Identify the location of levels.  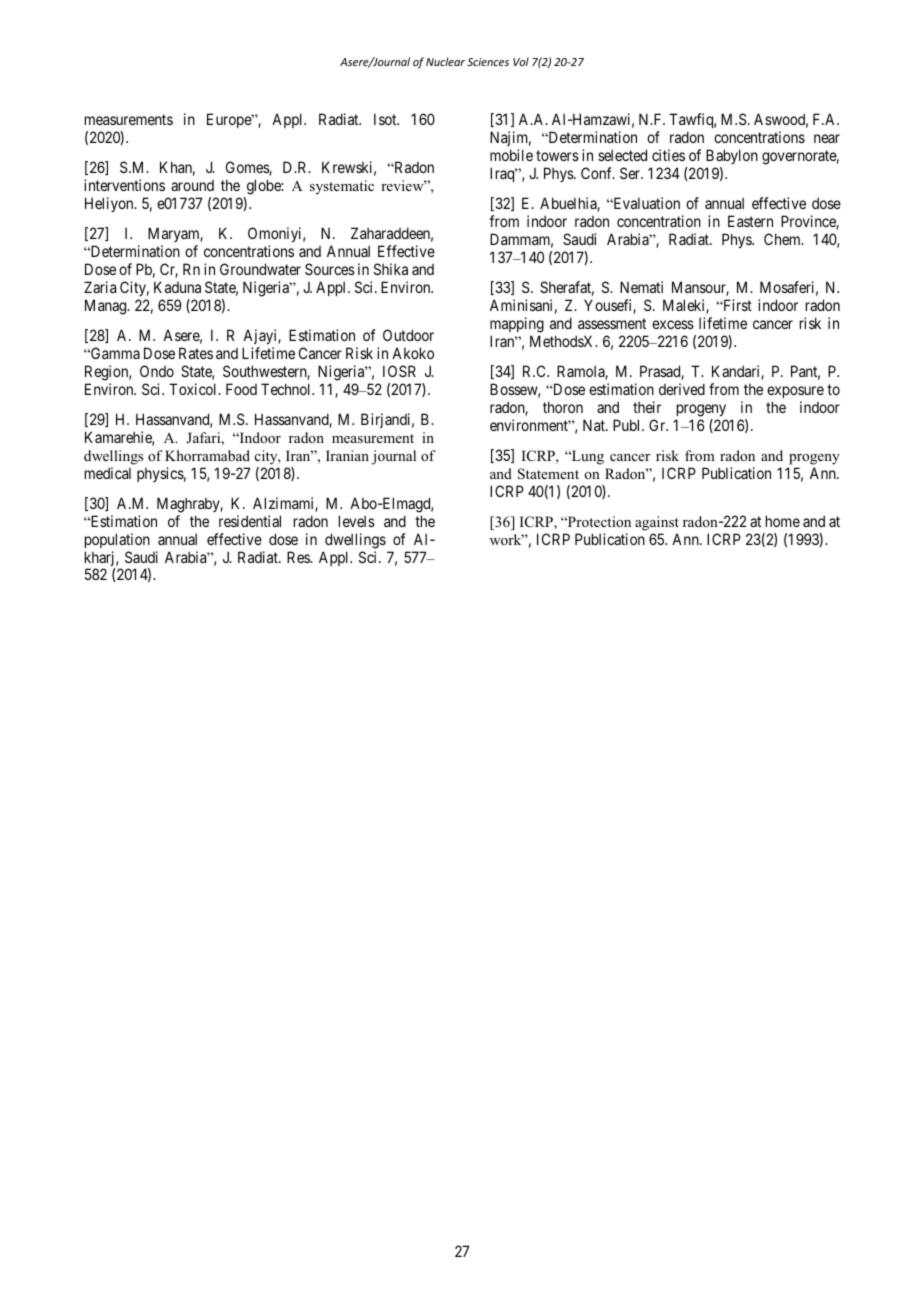
(357, 521).
